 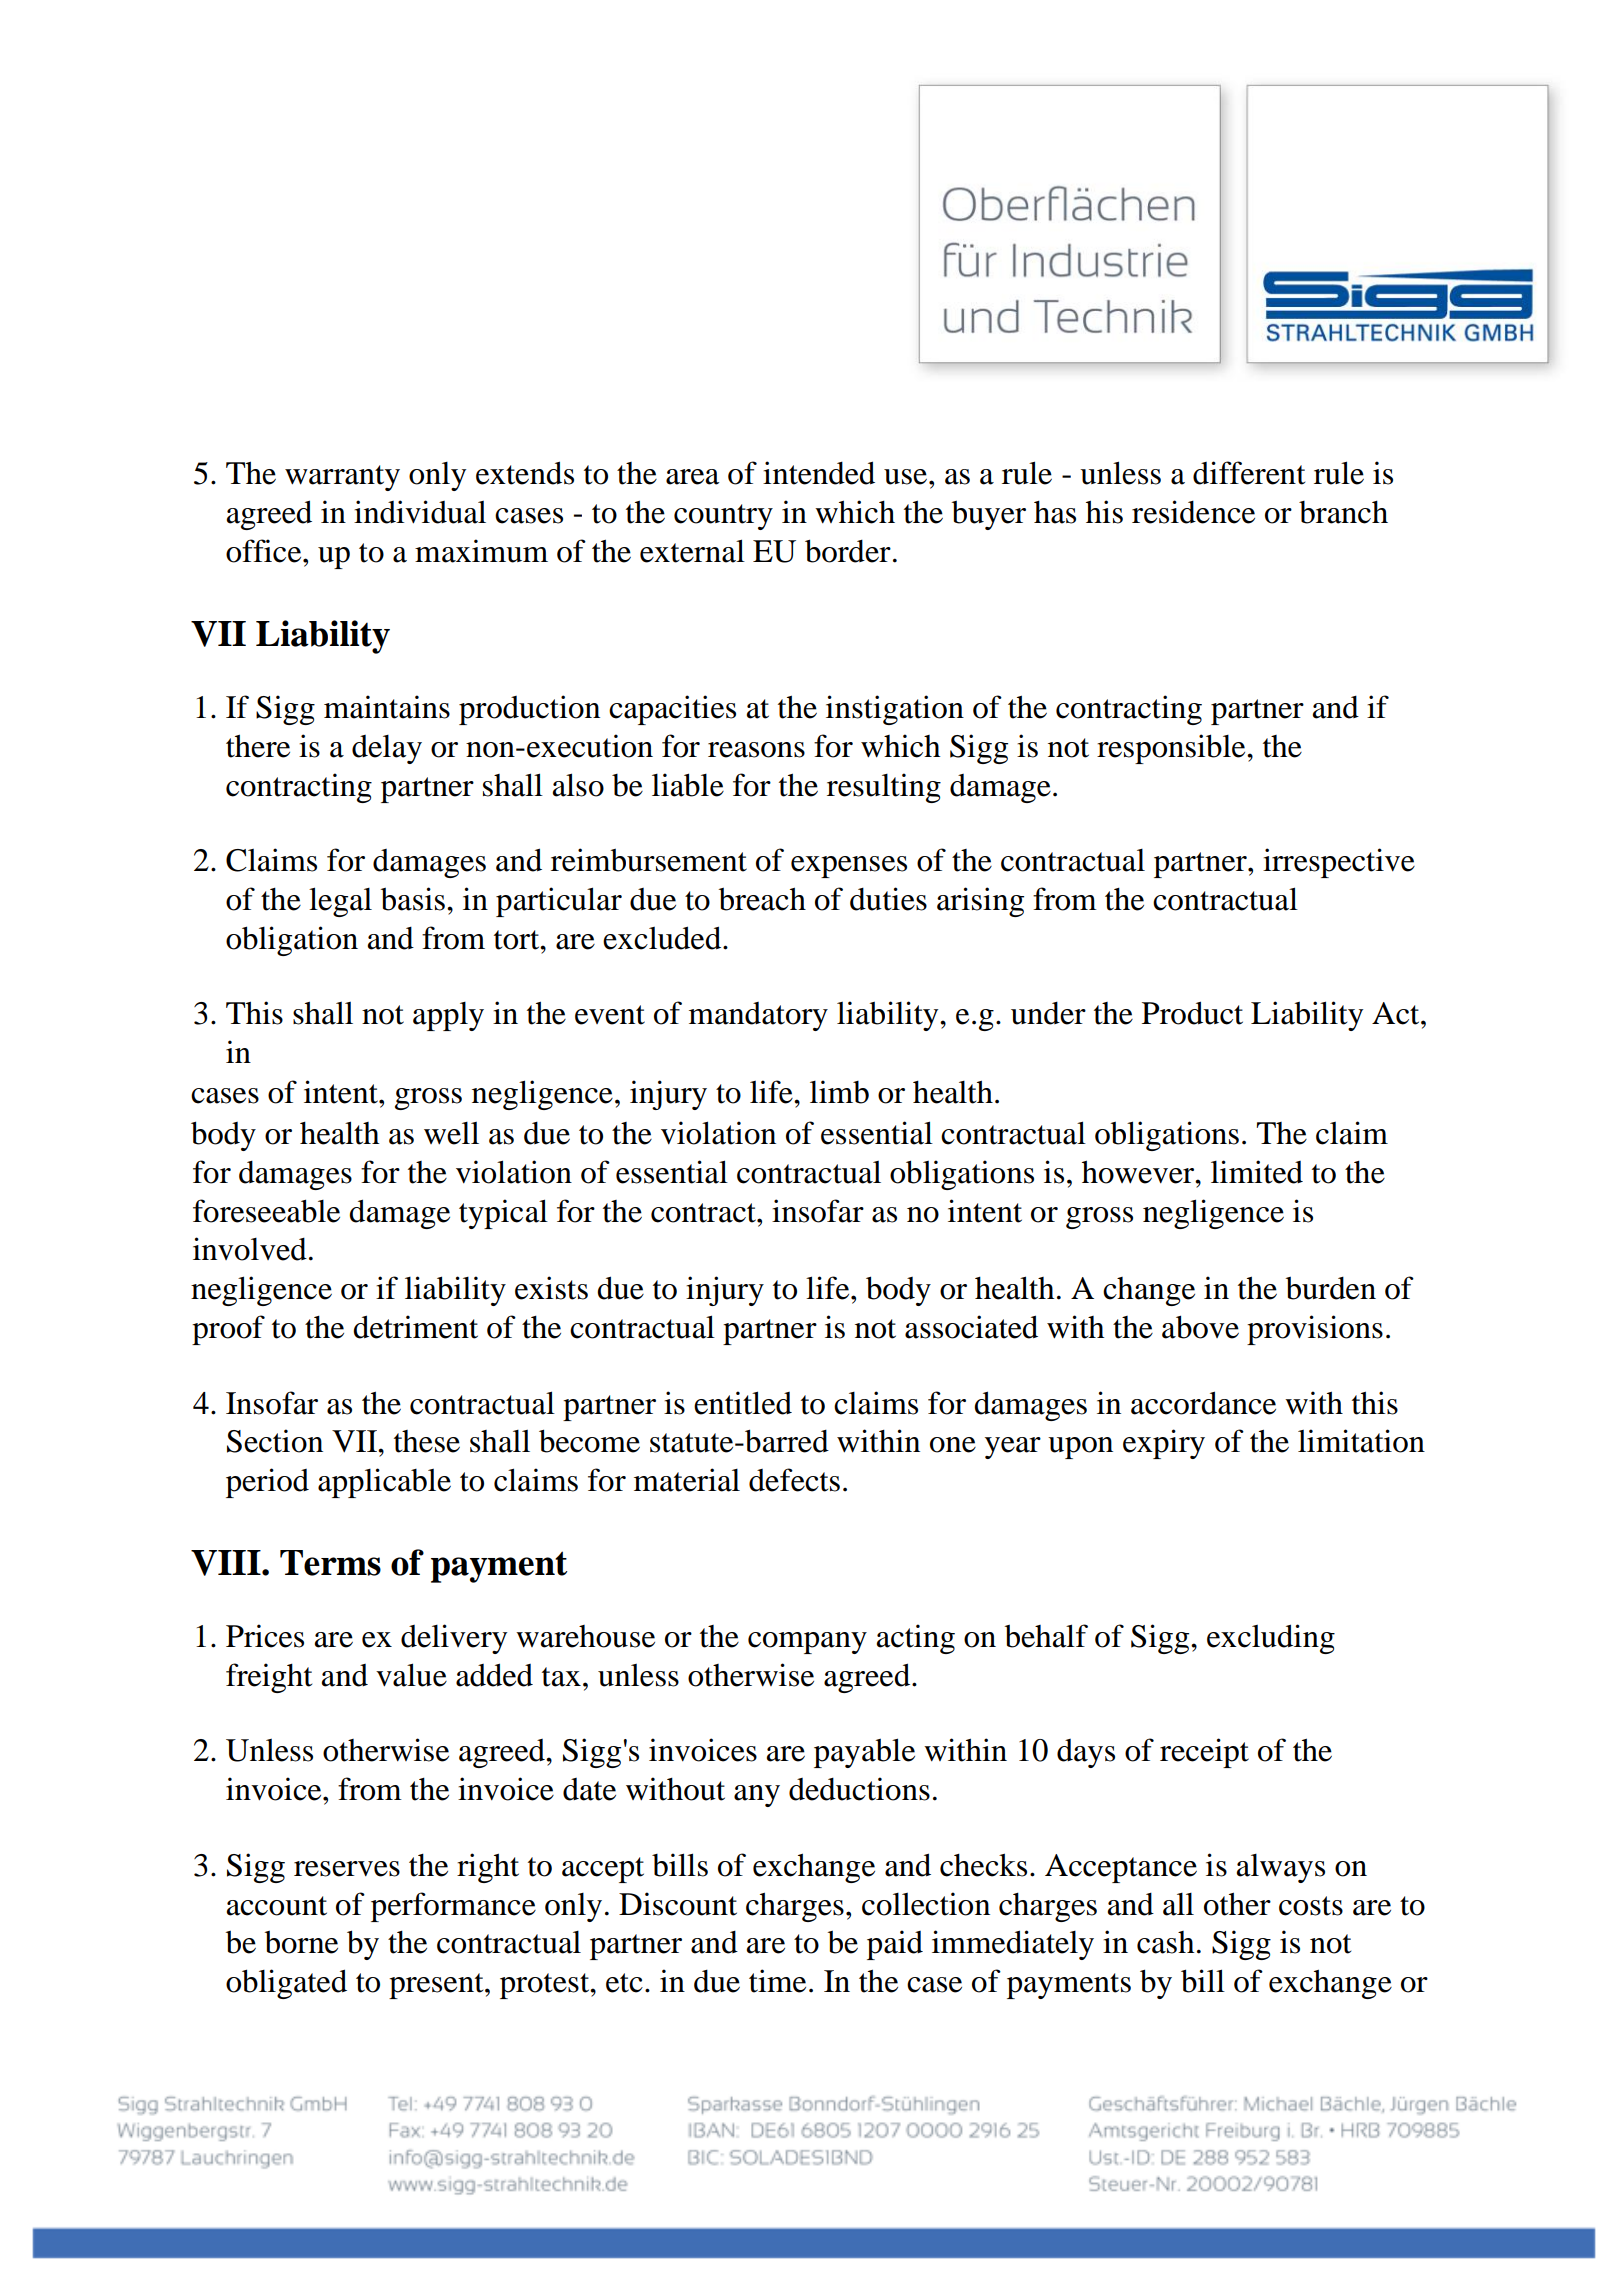 What do you see at coordinates (1257, 1172) in the screenshot?
I see `limited` at bounding box center [1257, 1172].
